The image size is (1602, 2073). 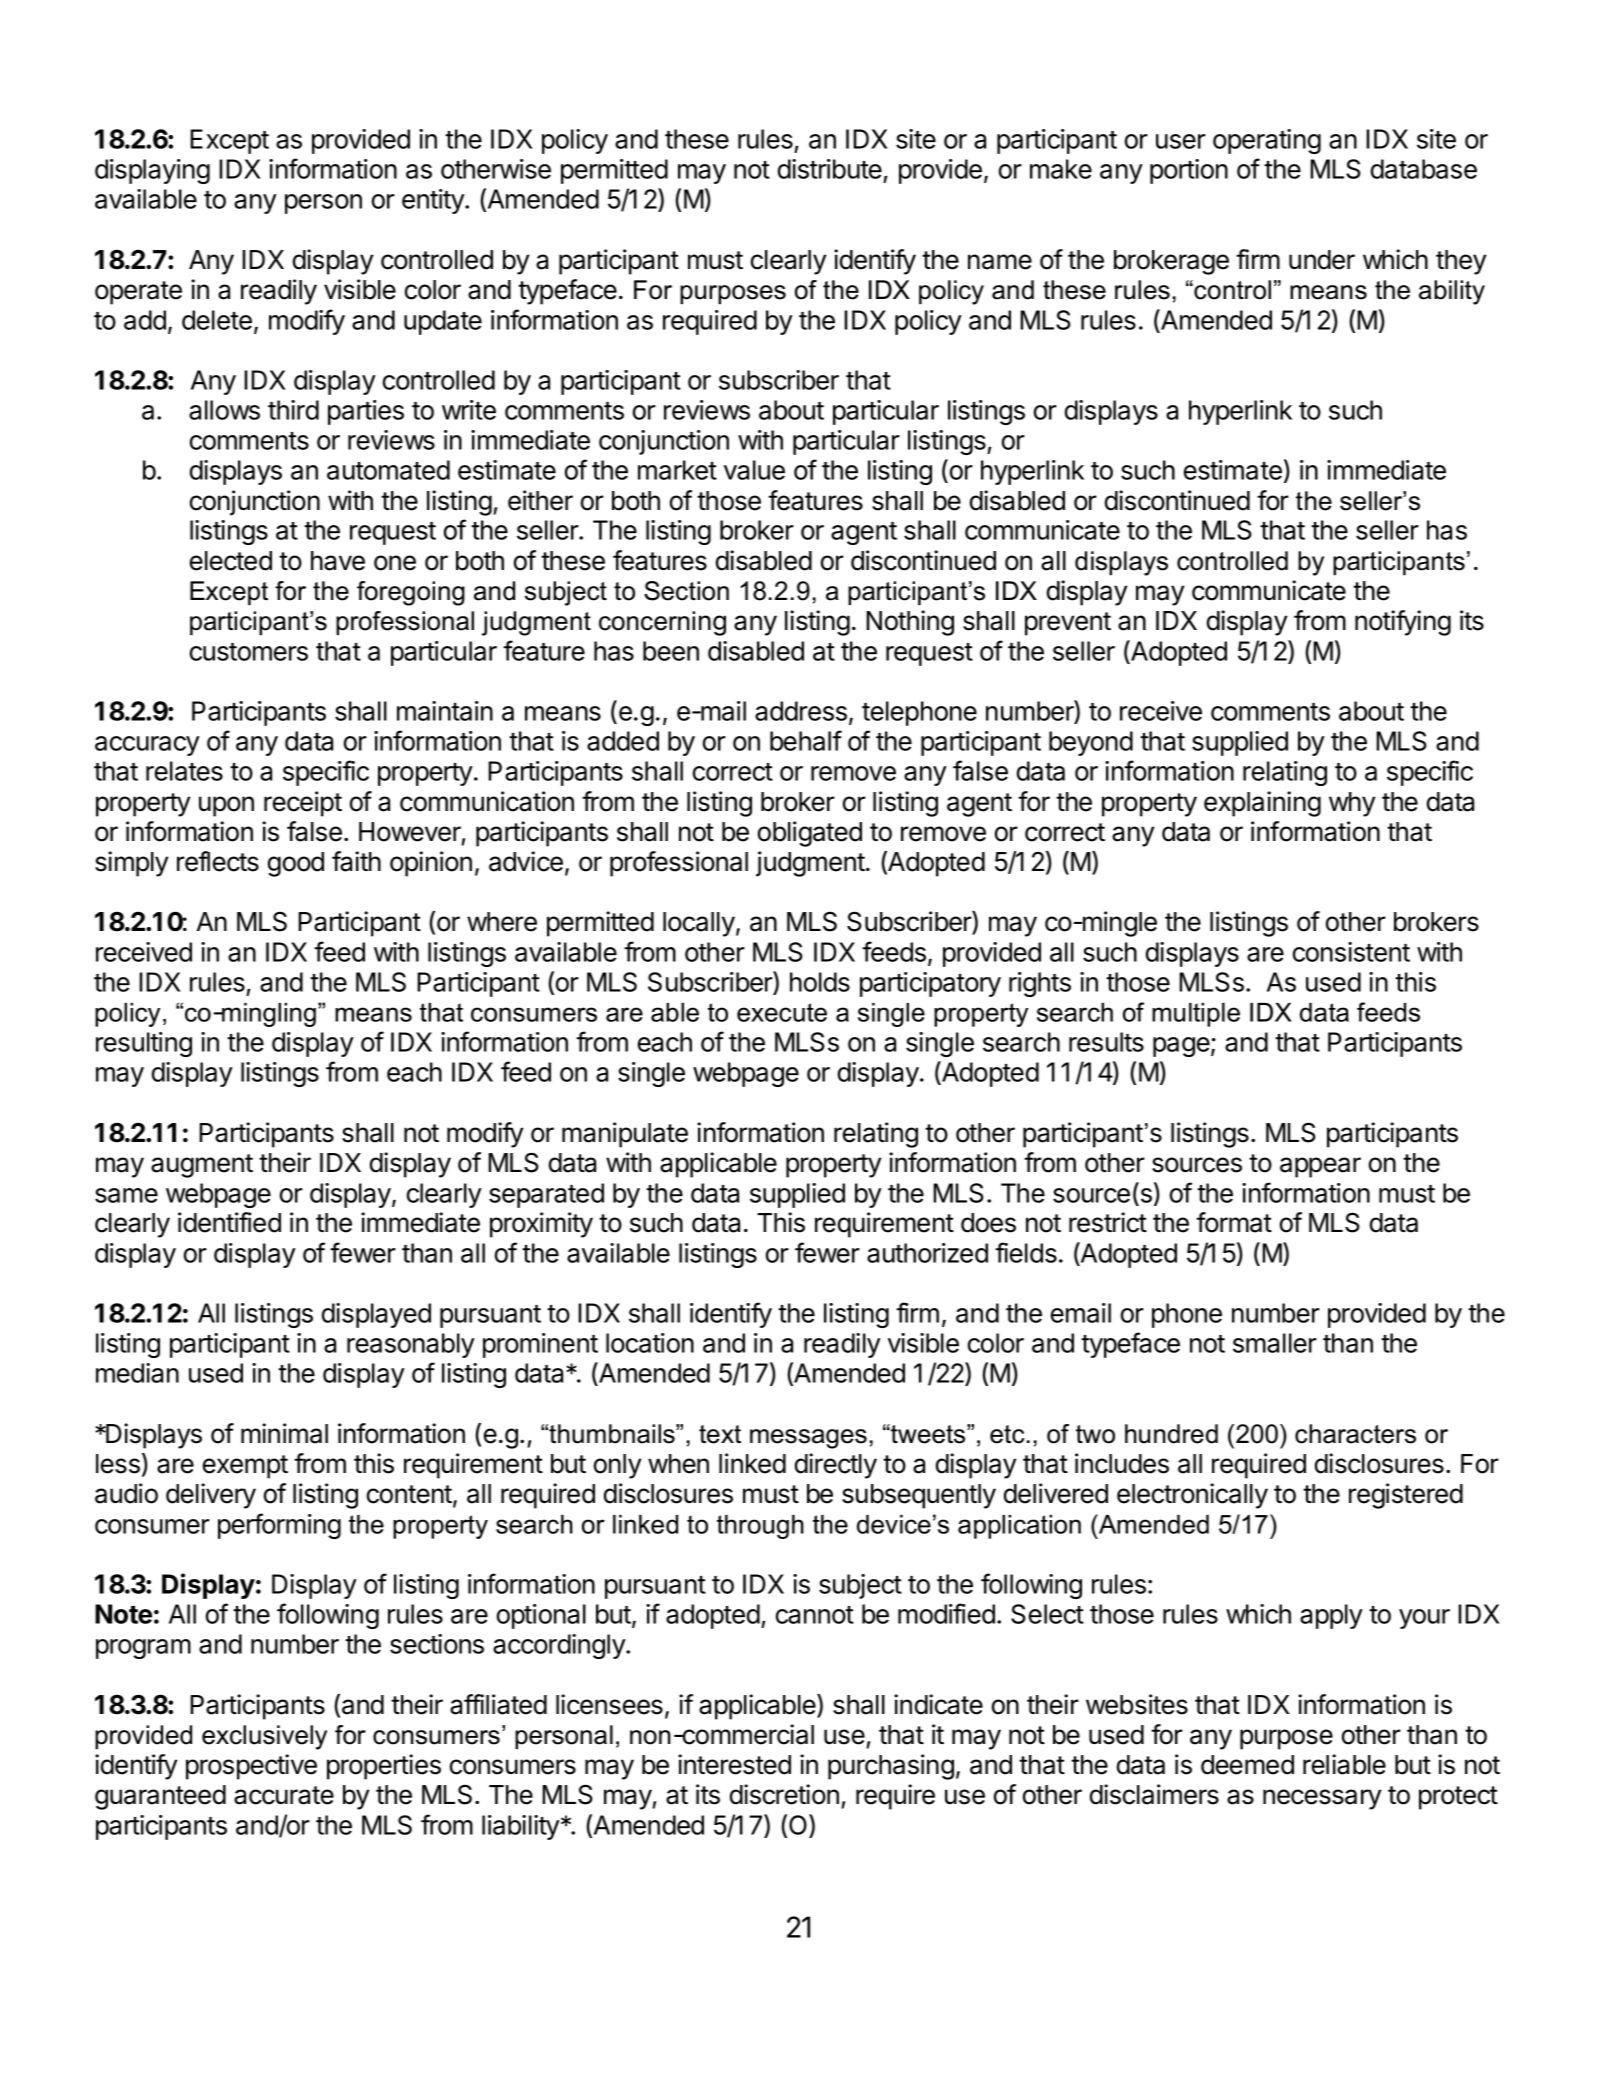 What do you see at coordinates (1275, 1343) in the screenshot?
I see `smaller` at bounding box center [1275, 1343].
